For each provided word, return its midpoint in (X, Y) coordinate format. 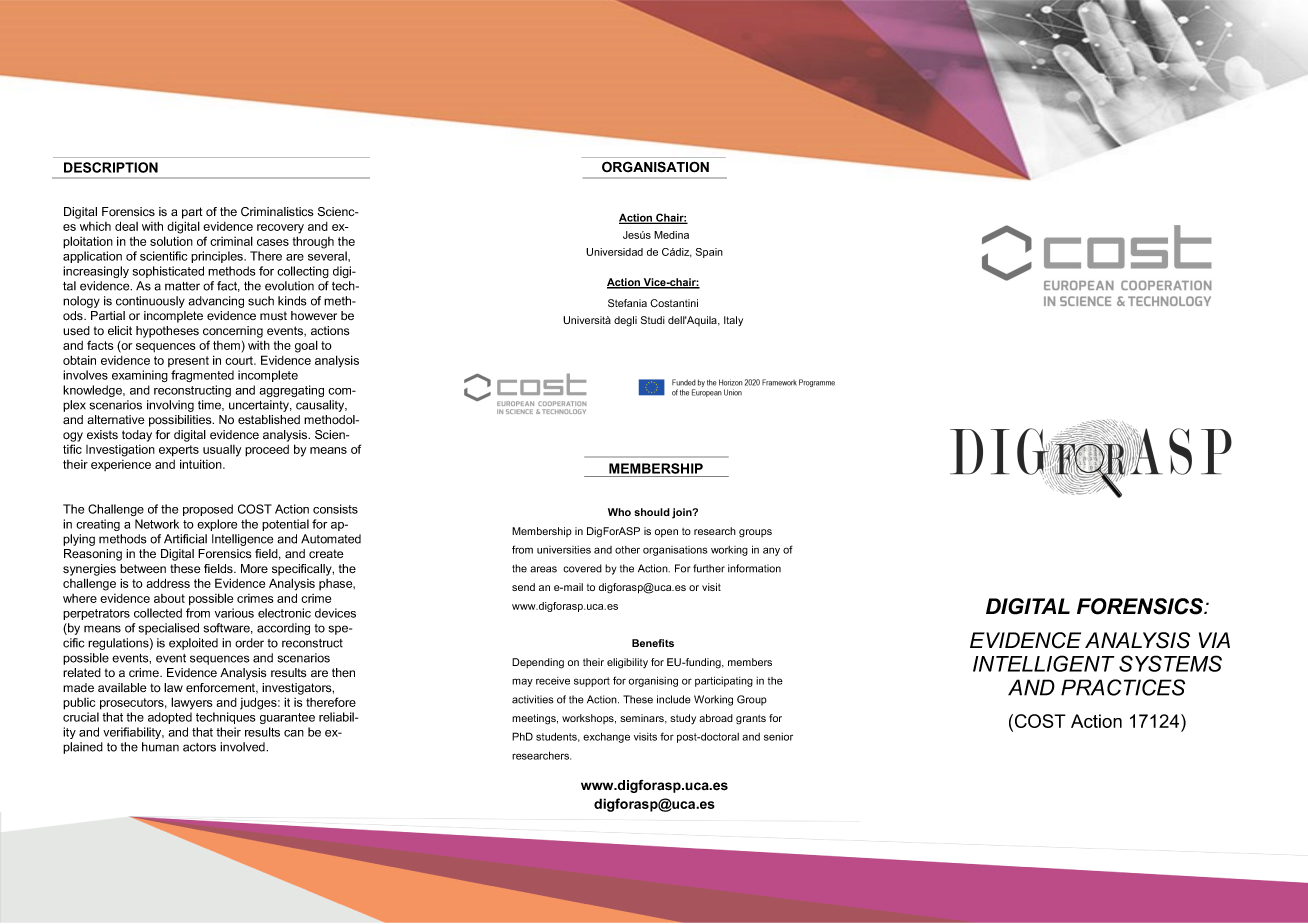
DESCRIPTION (111, 167)
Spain (709, 253)
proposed (208, 510)
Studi (653, 320)
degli (625, 321)
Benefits (653, 643)
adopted (170, 718)
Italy (733, 321)
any (771, 551)
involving (170, 406)
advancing (216, 302)
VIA (1214, 640)
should (652, 512)
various (234, 613)
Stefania (627, 303)
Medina (671, 235)
